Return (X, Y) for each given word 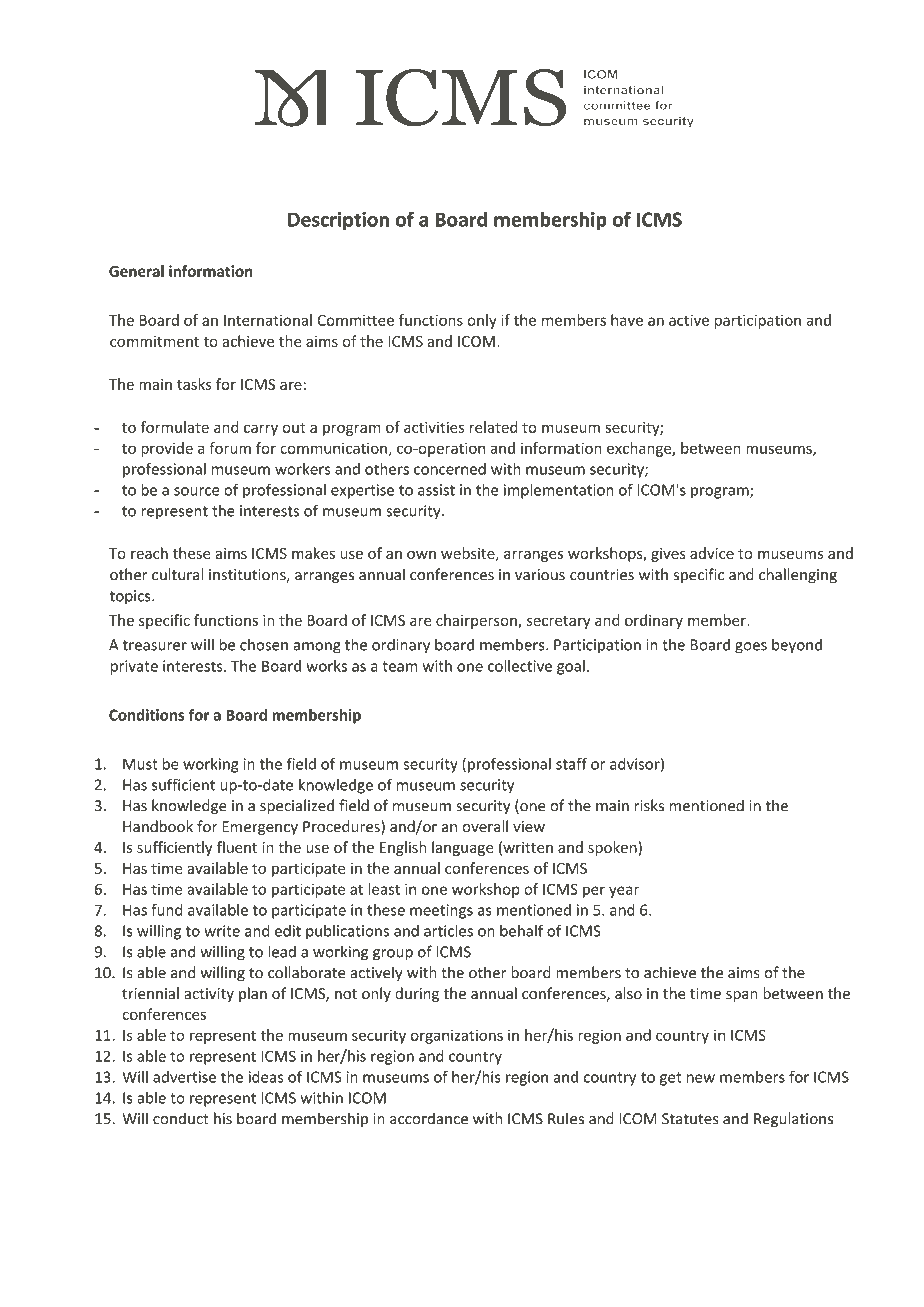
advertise (184, 1077)
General (136, 271)
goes (751, 648)
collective (520, 666)
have (627, 320)
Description (338, 221)
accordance (429, 1118)
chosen (264, 644)
